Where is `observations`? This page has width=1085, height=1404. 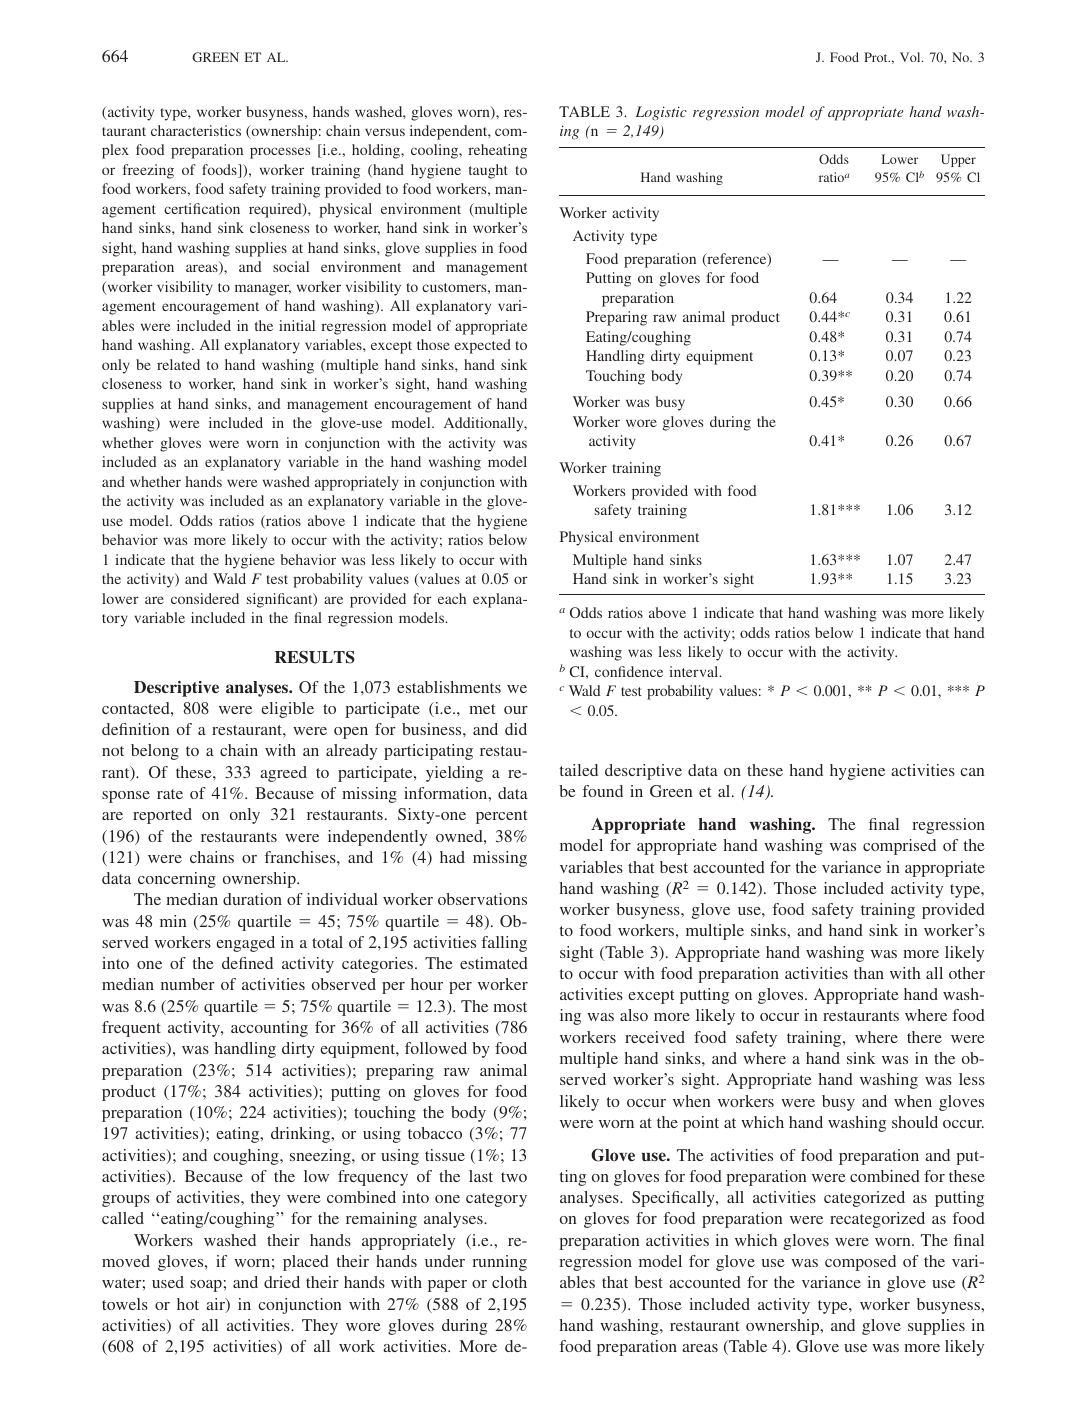
observations is located at coordinates (482, 899).
